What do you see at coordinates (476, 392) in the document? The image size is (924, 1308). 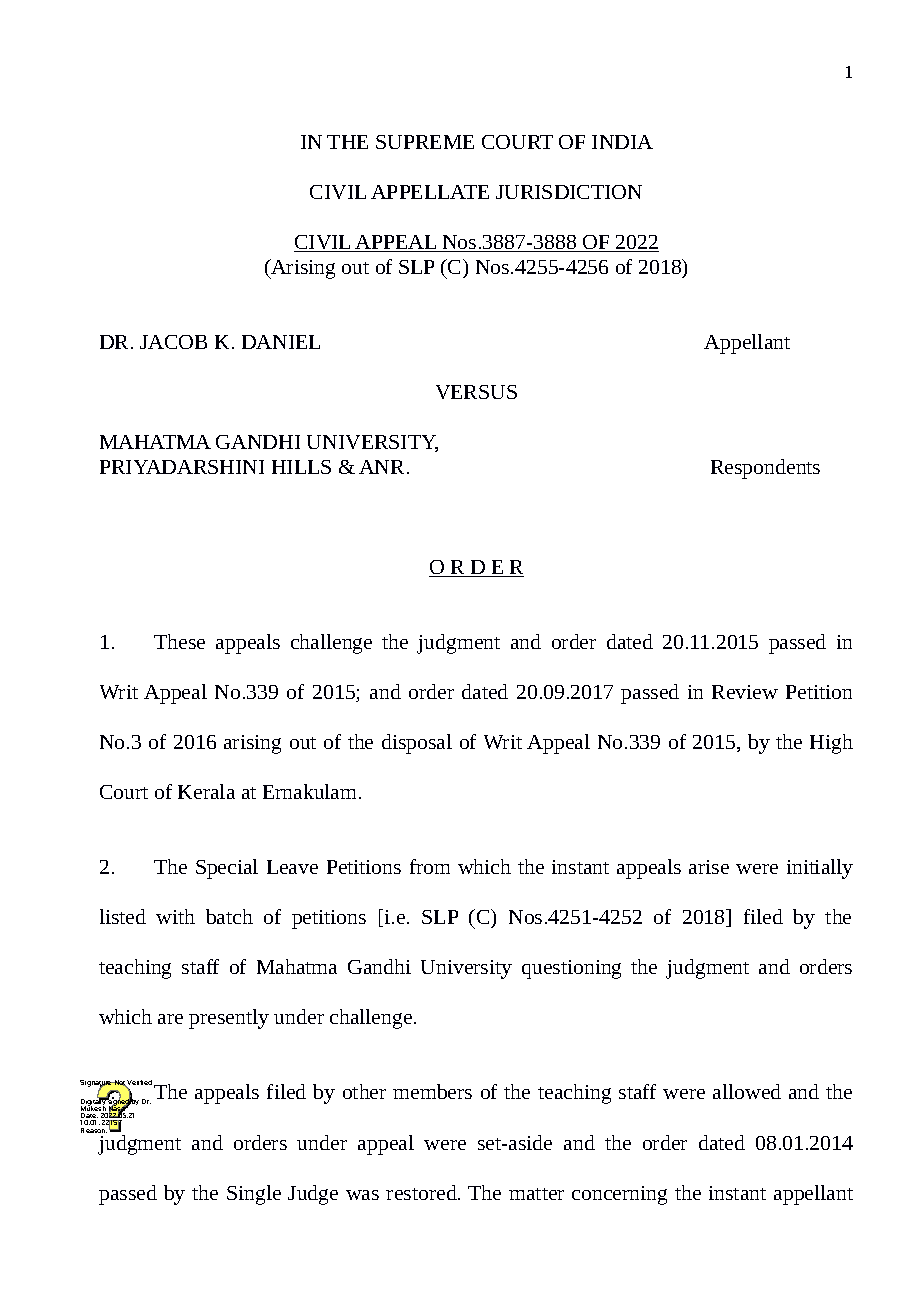 I see `VERSUS` at bounding box center [476, 392].
